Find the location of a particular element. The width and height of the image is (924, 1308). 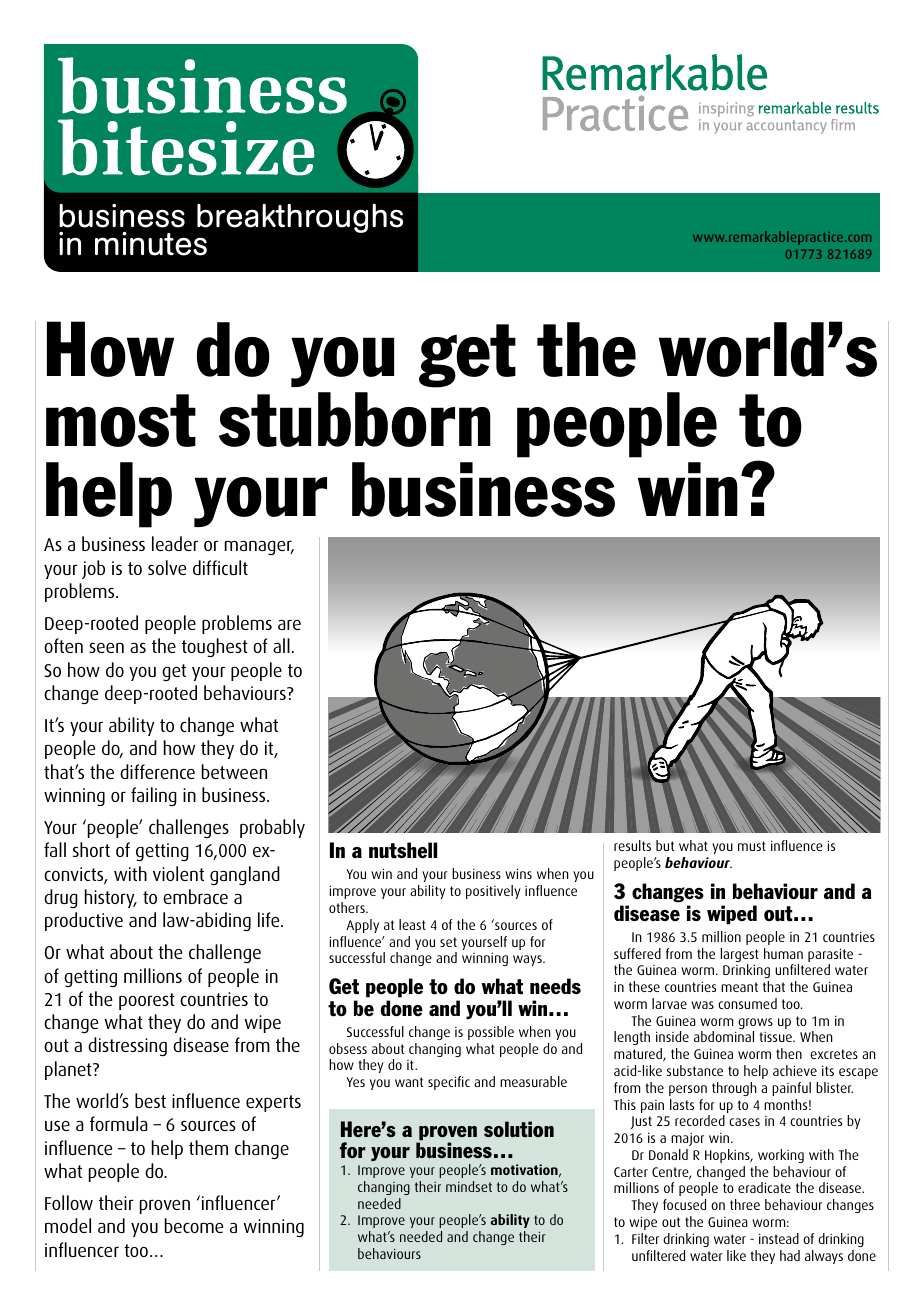

minutes is located at coordinates (151, 244).
